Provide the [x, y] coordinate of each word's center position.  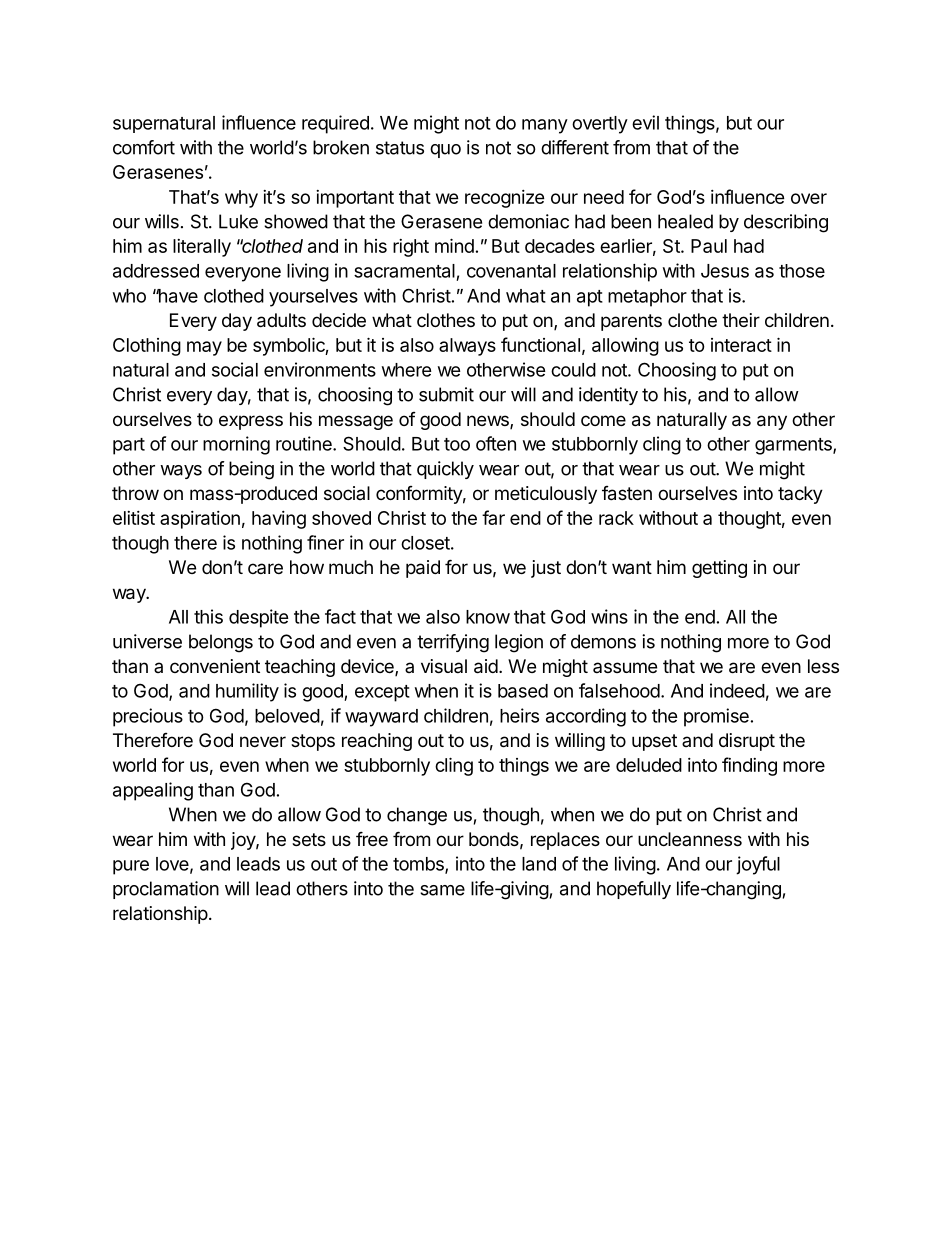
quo [445, 151]
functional [540, 344]
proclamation [166, 890]
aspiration [200, 520]
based [523, 691]
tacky [800, 495]
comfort [144, 147]
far [493, 517]
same [442, 890]
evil [645, 122]
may [204, 348]
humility [247, 692]
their [741, 320]
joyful [758, 865]
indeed [737, 690]
